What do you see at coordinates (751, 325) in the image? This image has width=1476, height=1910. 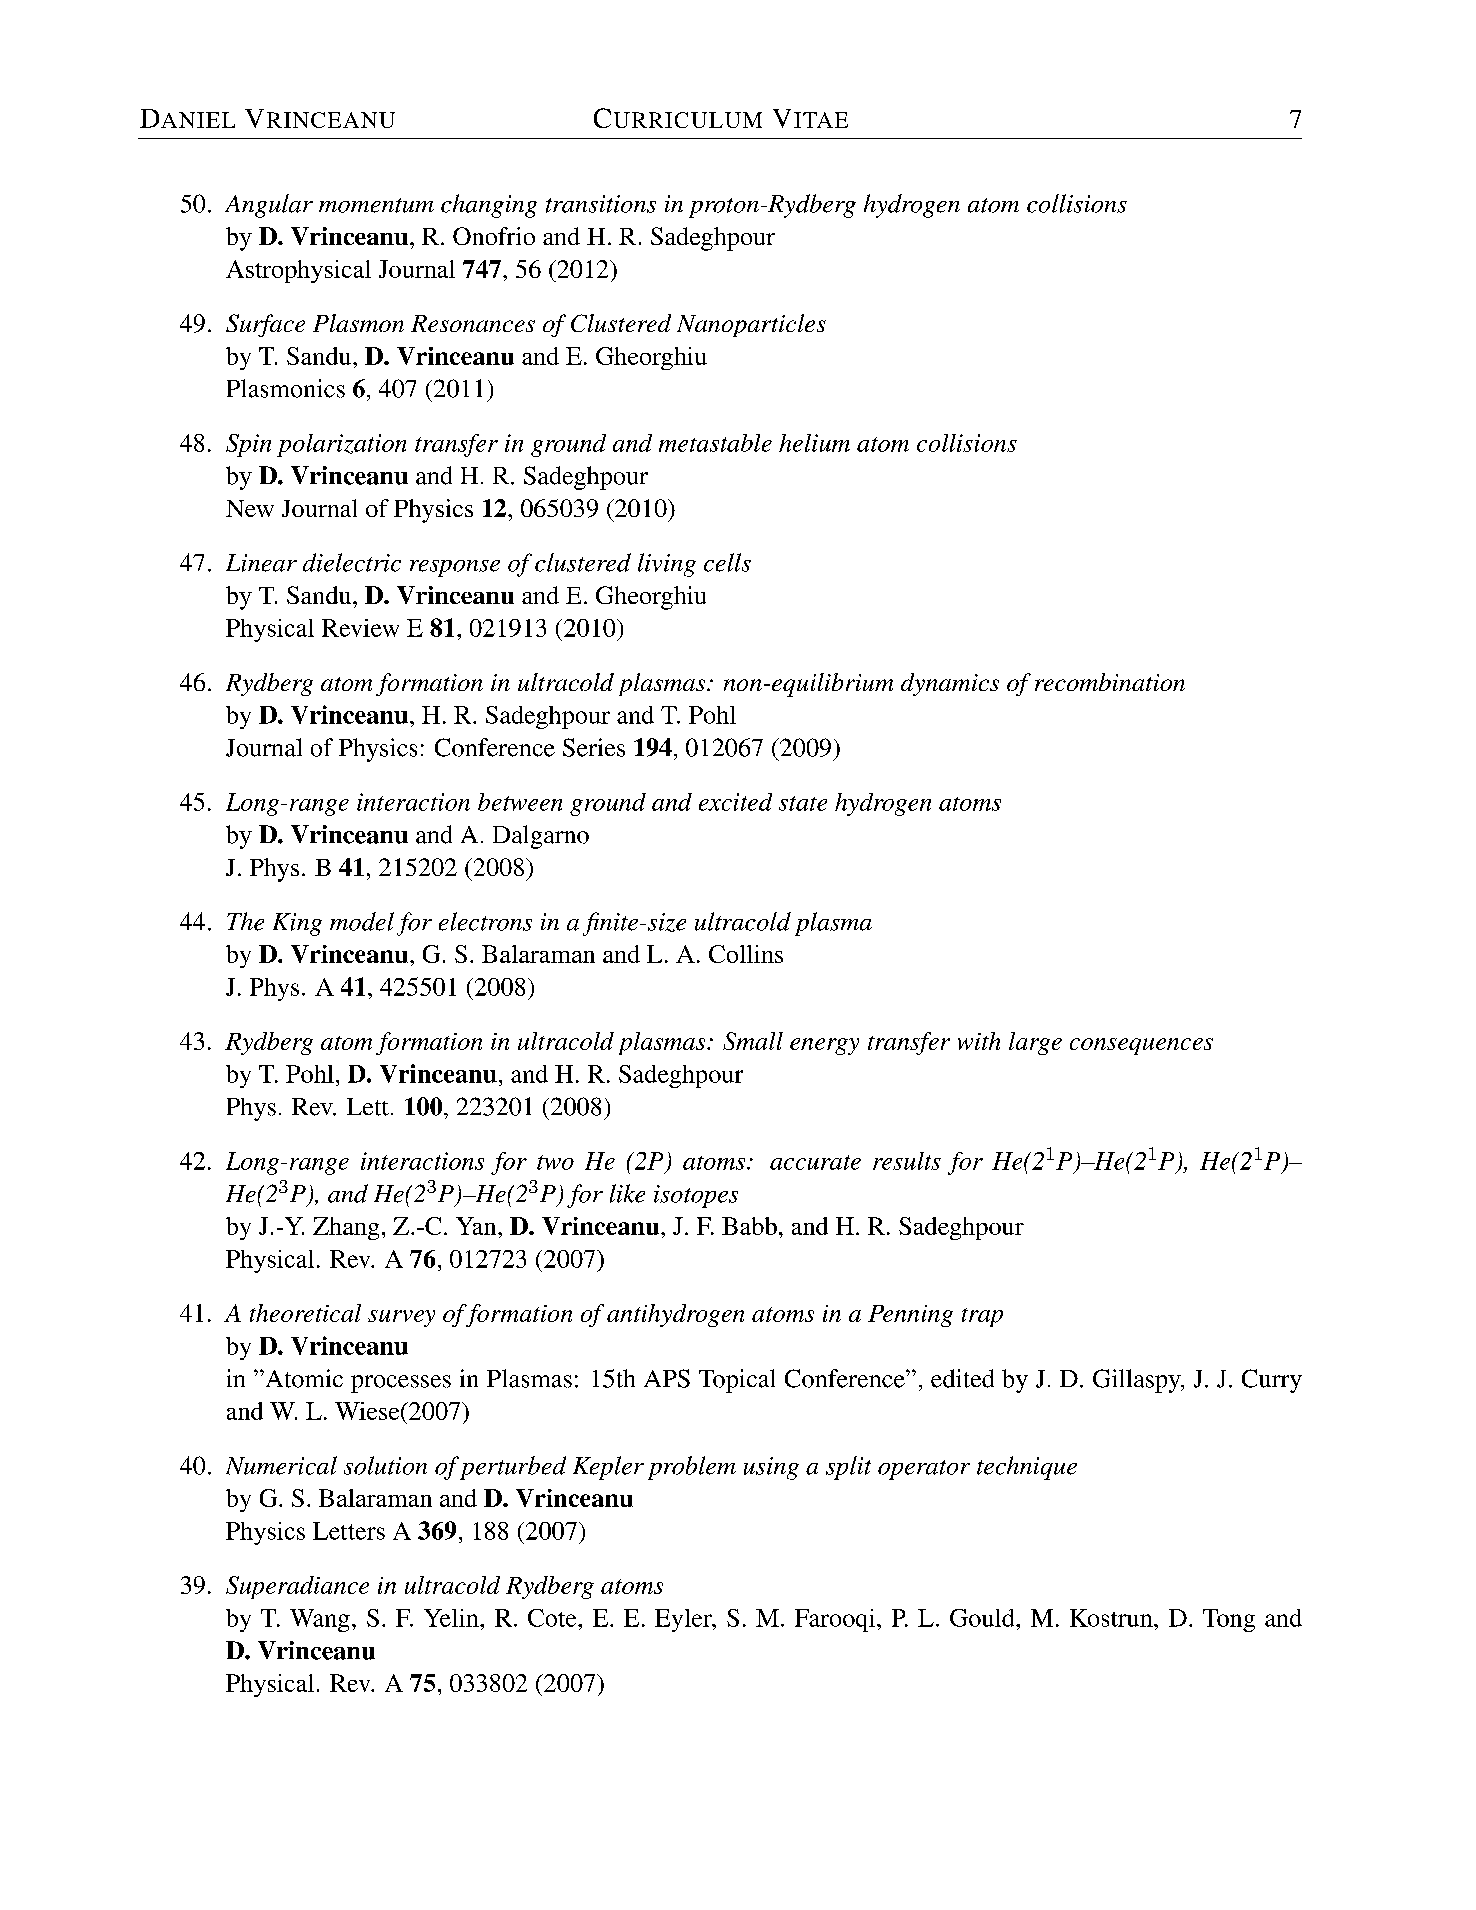 I see `Nanoparticles` at bounding box center [751, 325].
